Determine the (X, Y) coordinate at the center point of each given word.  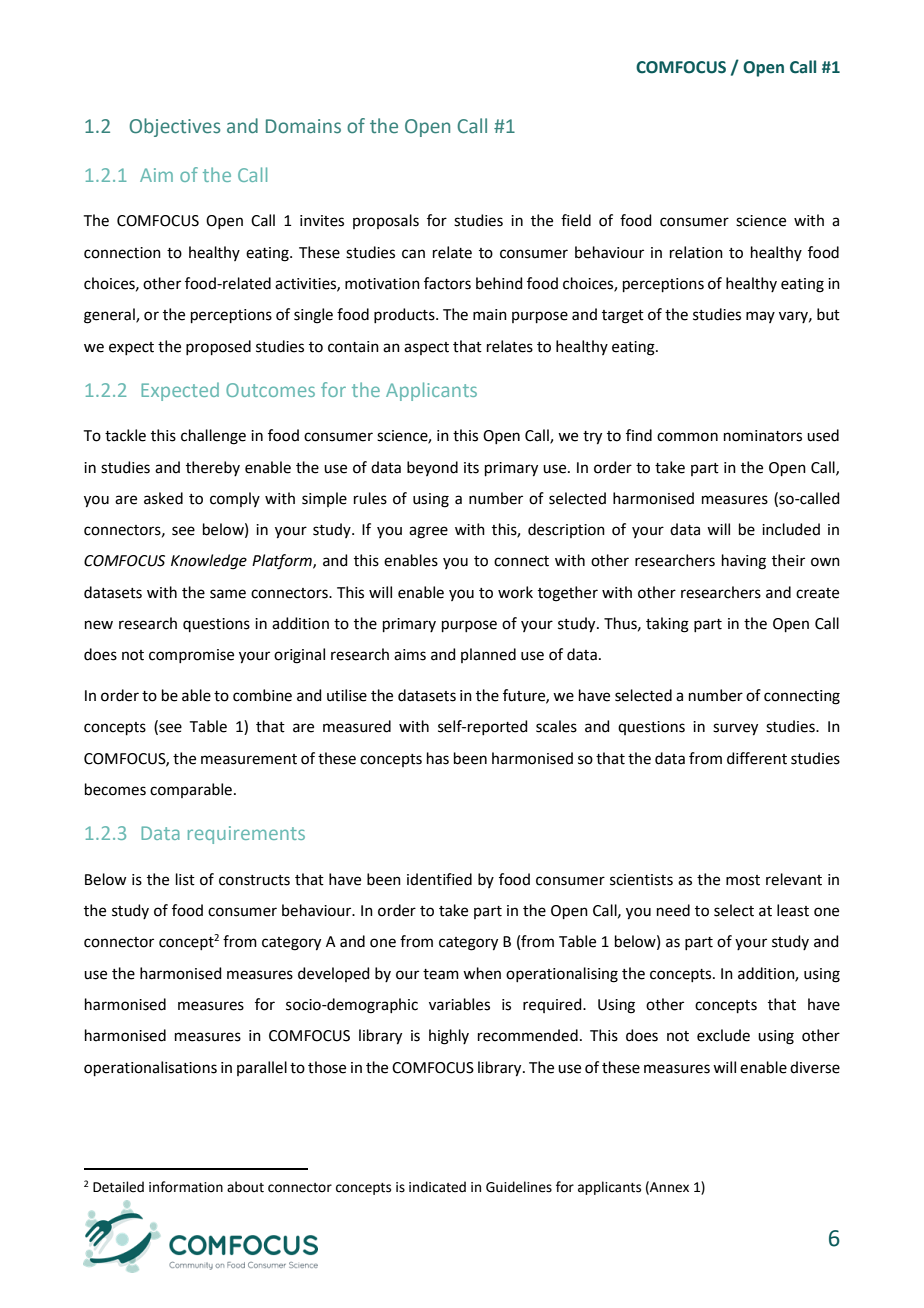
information (186, 1187)
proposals (386, 221)
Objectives (175, 127)
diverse (815, 1067)
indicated (437, 1187)
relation (696, 252)
